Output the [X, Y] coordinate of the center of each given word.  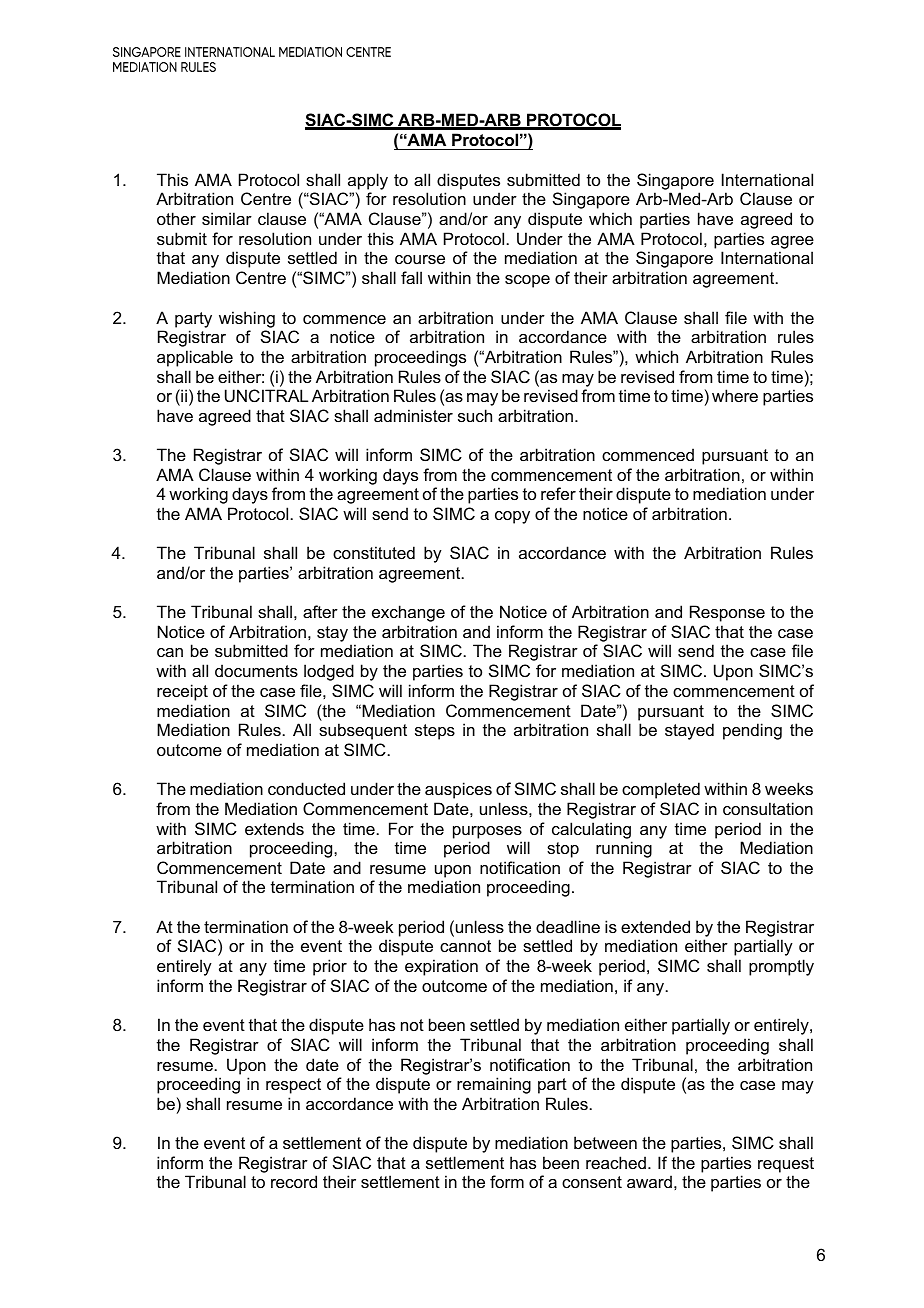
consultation [768, 808]
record [294, 1181]
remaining [494, 1085]
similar [227, 218]
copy [512, 517]
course [420, 259]
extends [274, 828]
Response [727, 613]
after [320, 611]
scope [527, 281]
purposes [487, 832]
